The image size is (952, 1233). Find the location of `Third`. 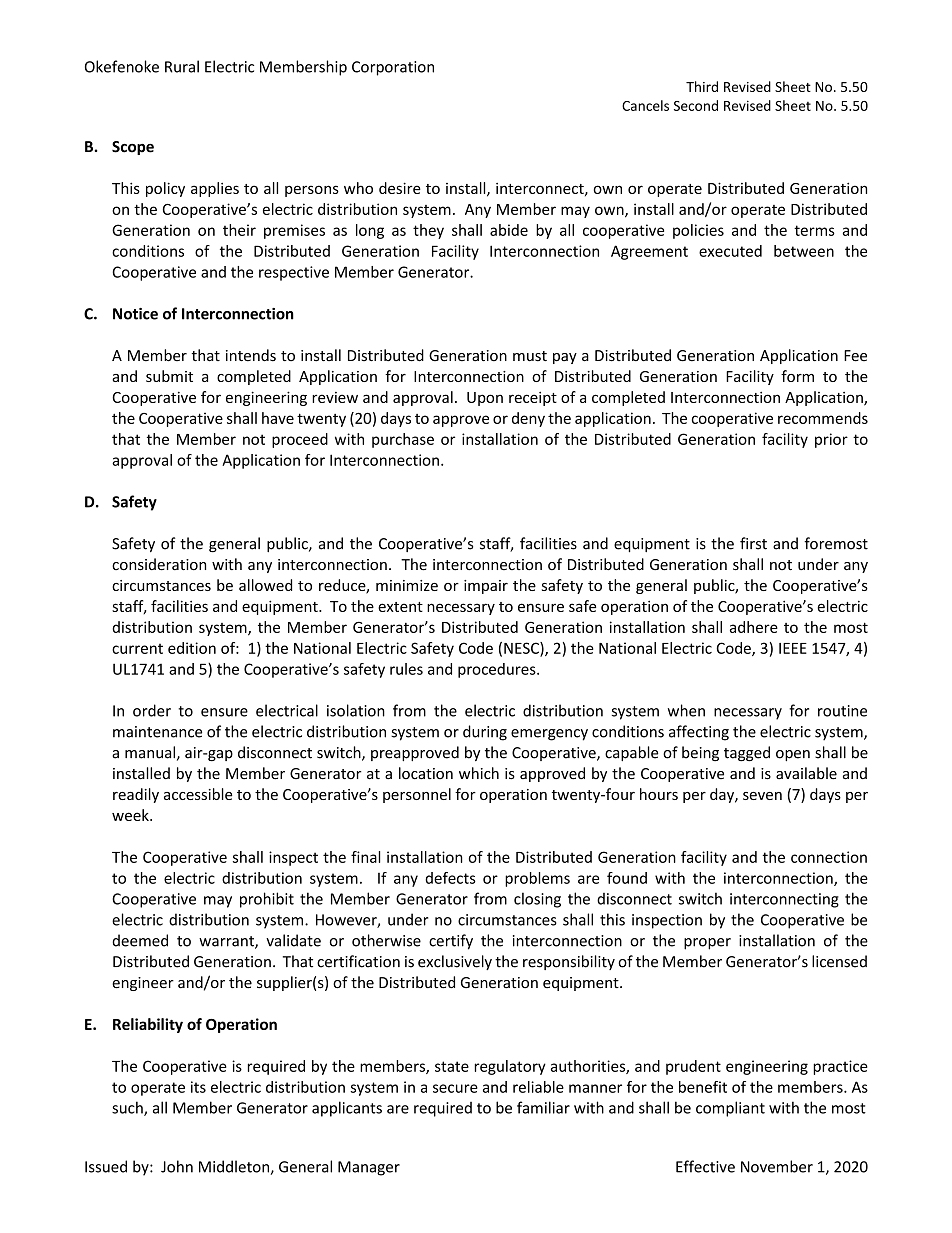

Third is located at coordinates (702, 86).
